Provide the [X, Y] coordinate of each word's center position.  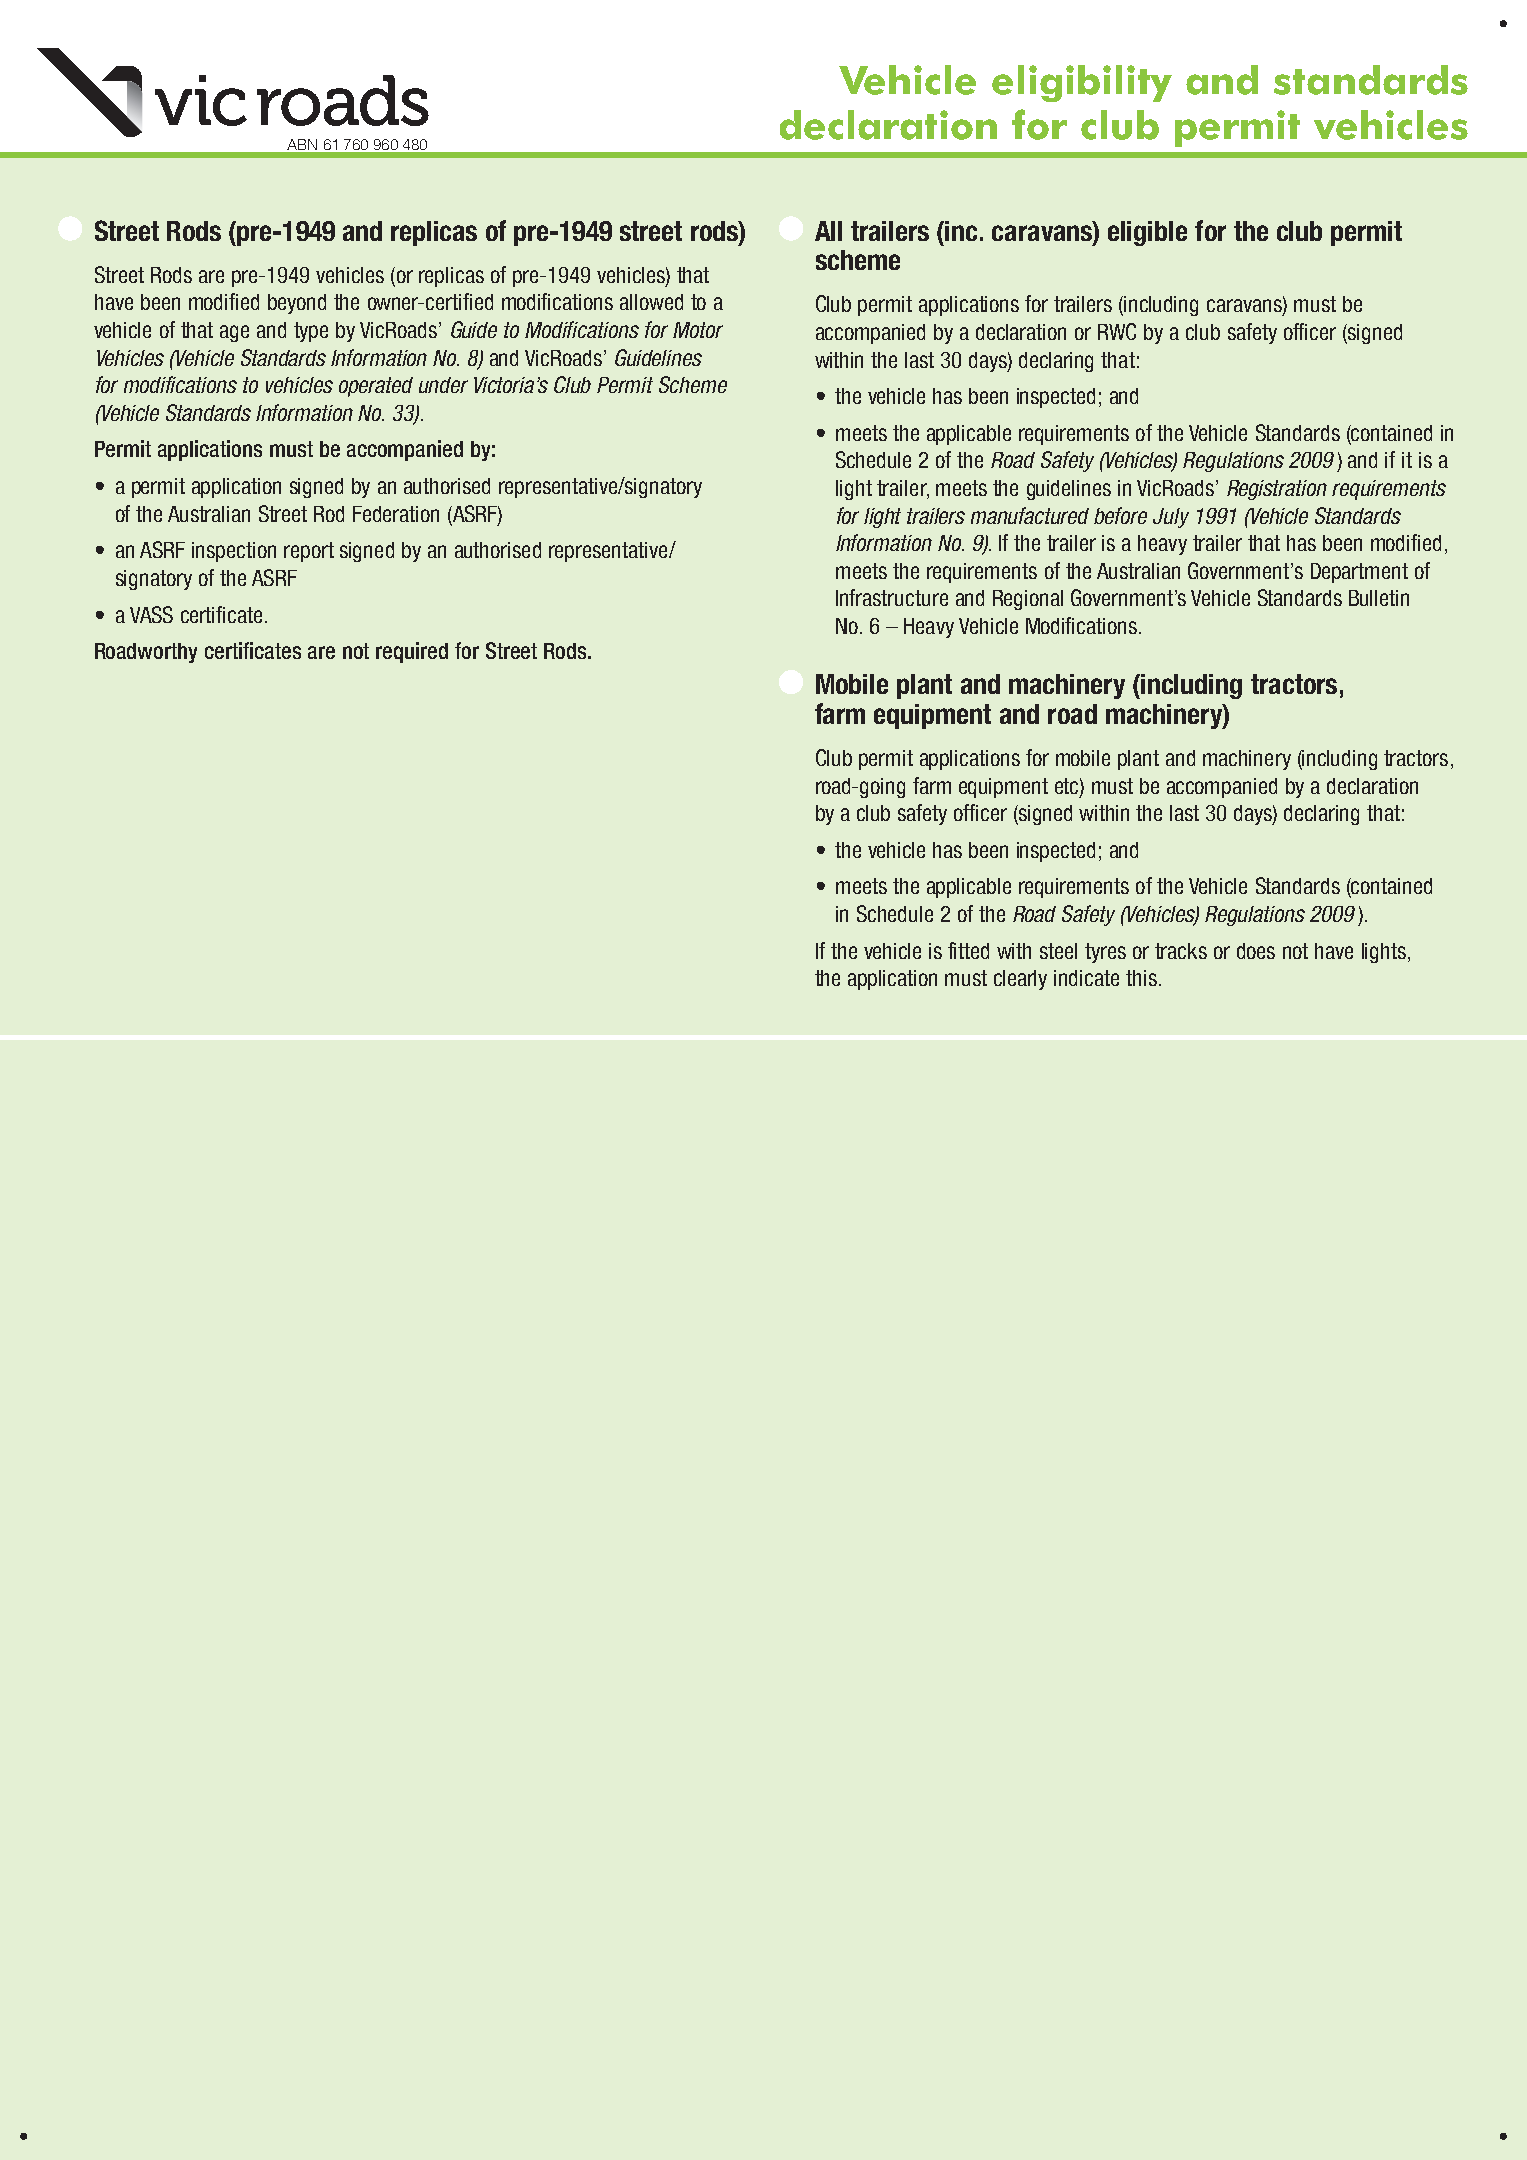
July [1171, 518]
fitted [968, 950]
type [311, 332]
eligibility [1082, 83]
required [412, 652]
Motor [698, 330]
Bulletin [1379, 598]
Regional [1028, 600]
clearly [1020, 980]
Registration [1277, 490]
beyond [297, 304]
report [309, 552]
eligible [1147, 233]
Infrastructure [892, 597]
